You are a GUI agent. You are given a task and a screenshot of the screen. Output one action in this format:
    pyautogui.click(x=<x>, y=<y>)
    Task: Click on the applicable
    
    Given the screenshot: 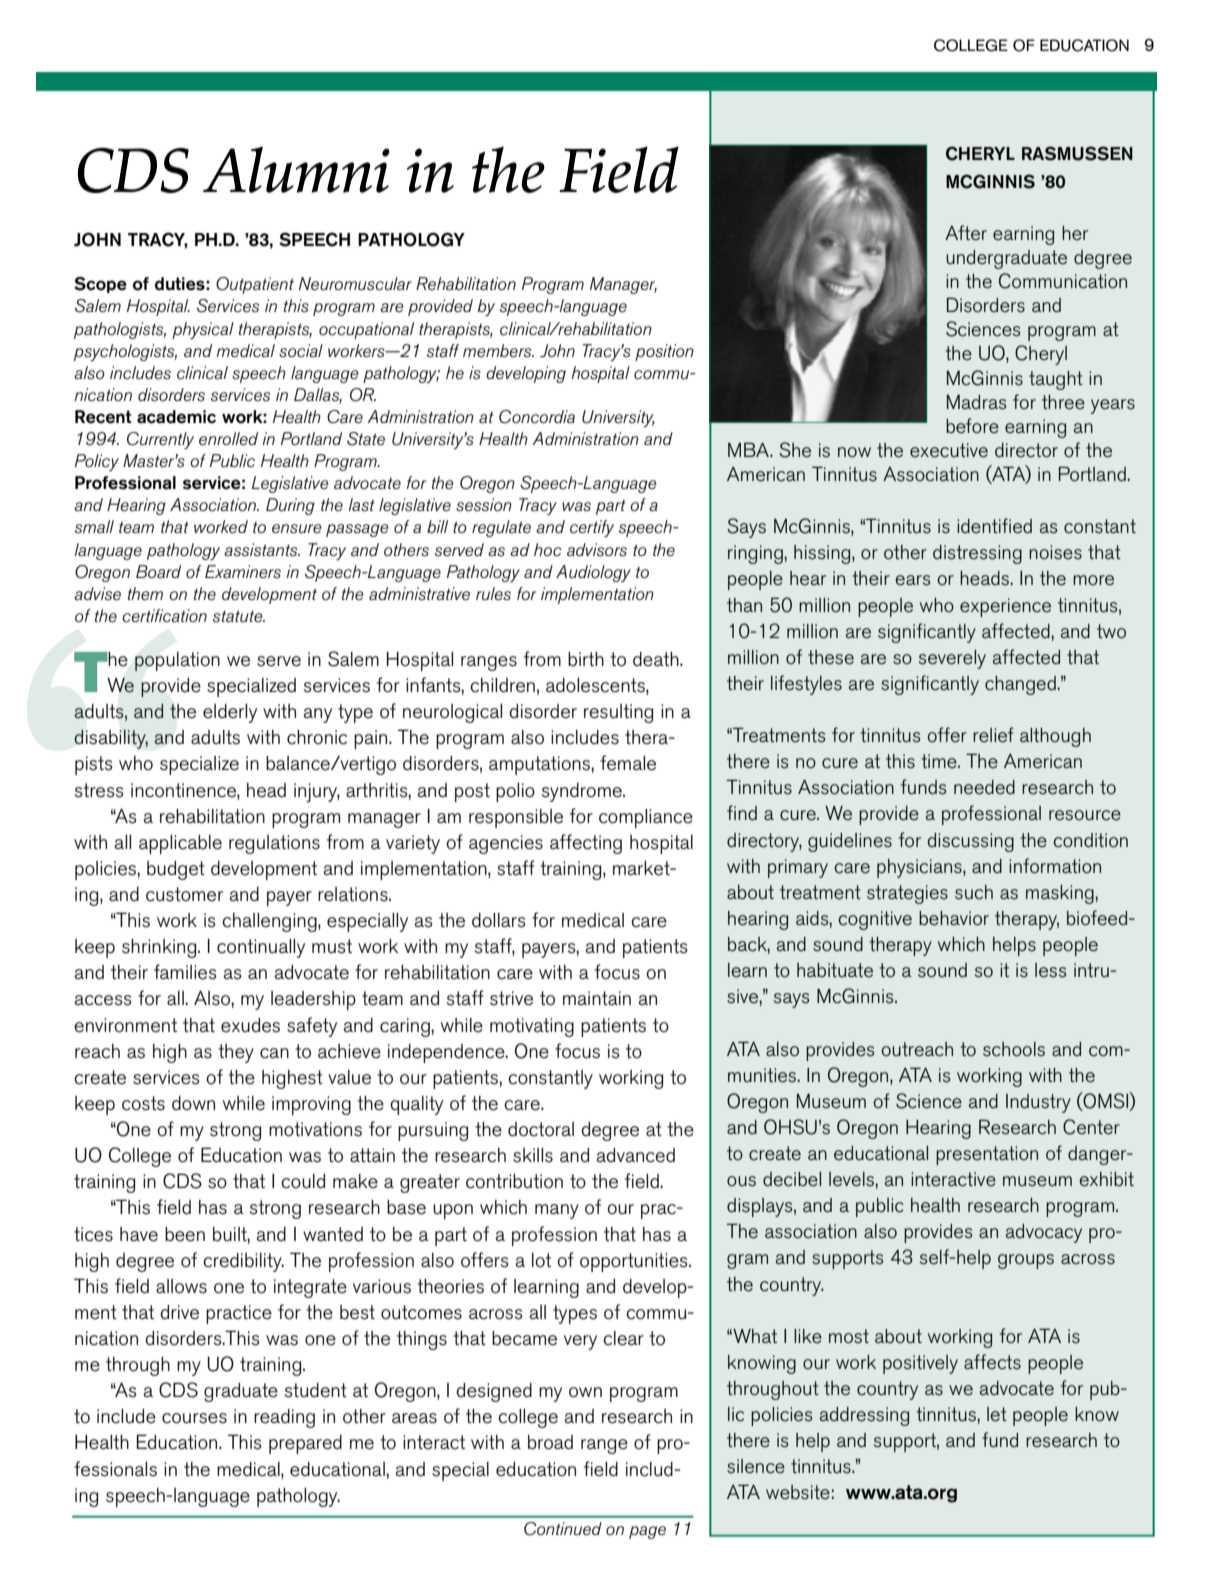 What is the action you would take?
    pyautogui.click(x=180, y=844)
